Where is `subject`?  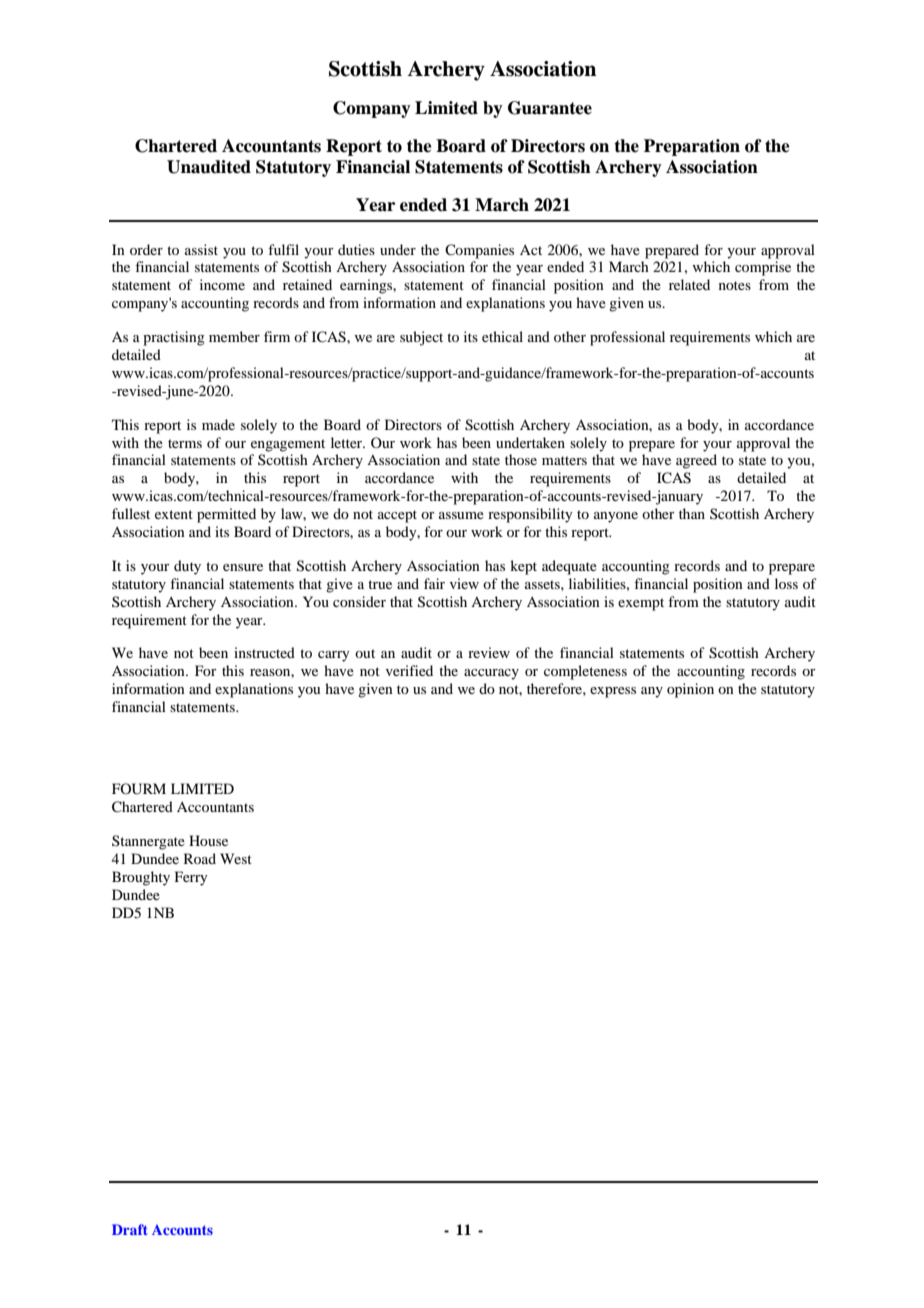
subject is located at coordinates (421, 338).
